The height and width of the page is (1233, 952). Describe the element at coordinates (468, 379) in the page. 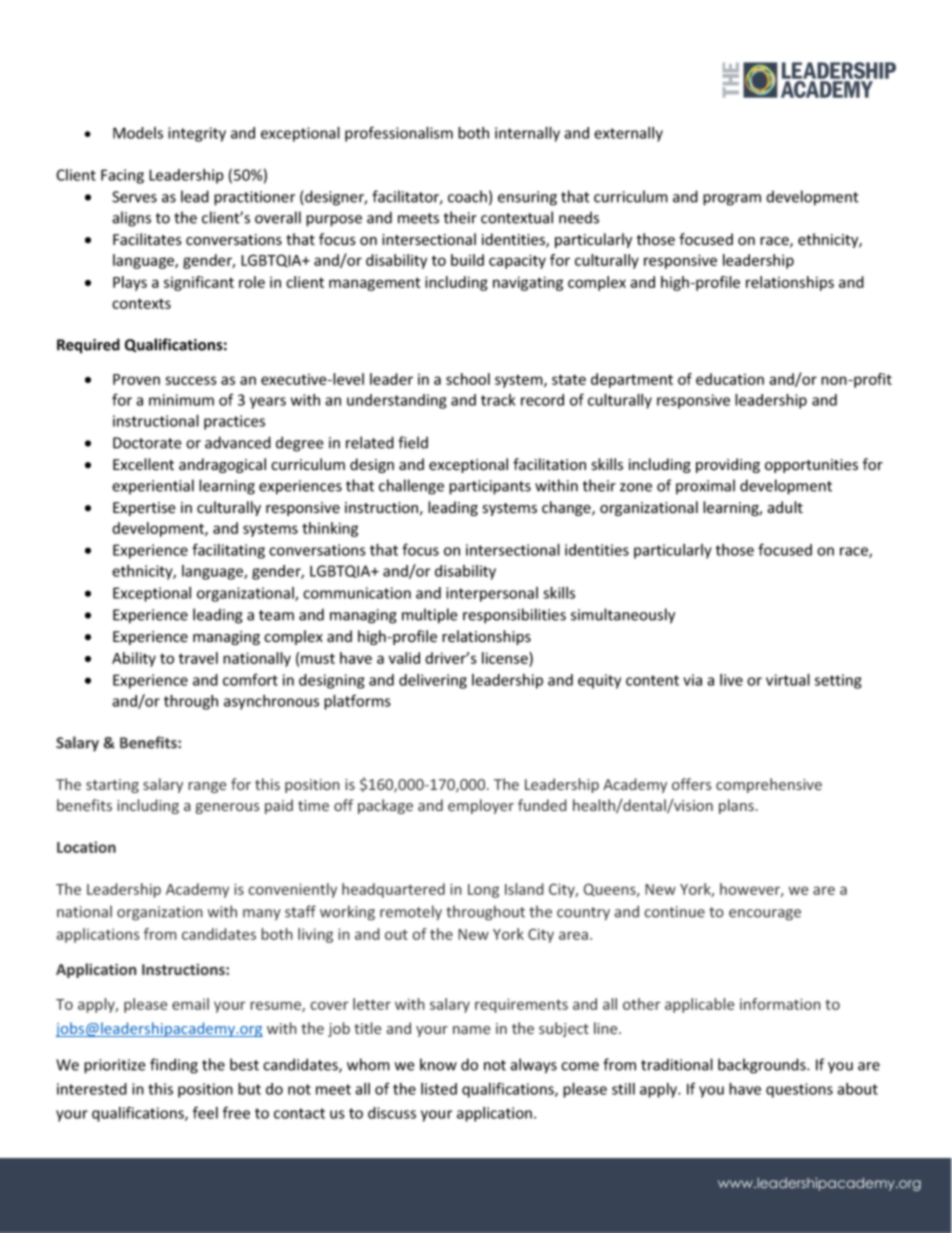

I see `school` at that location.
